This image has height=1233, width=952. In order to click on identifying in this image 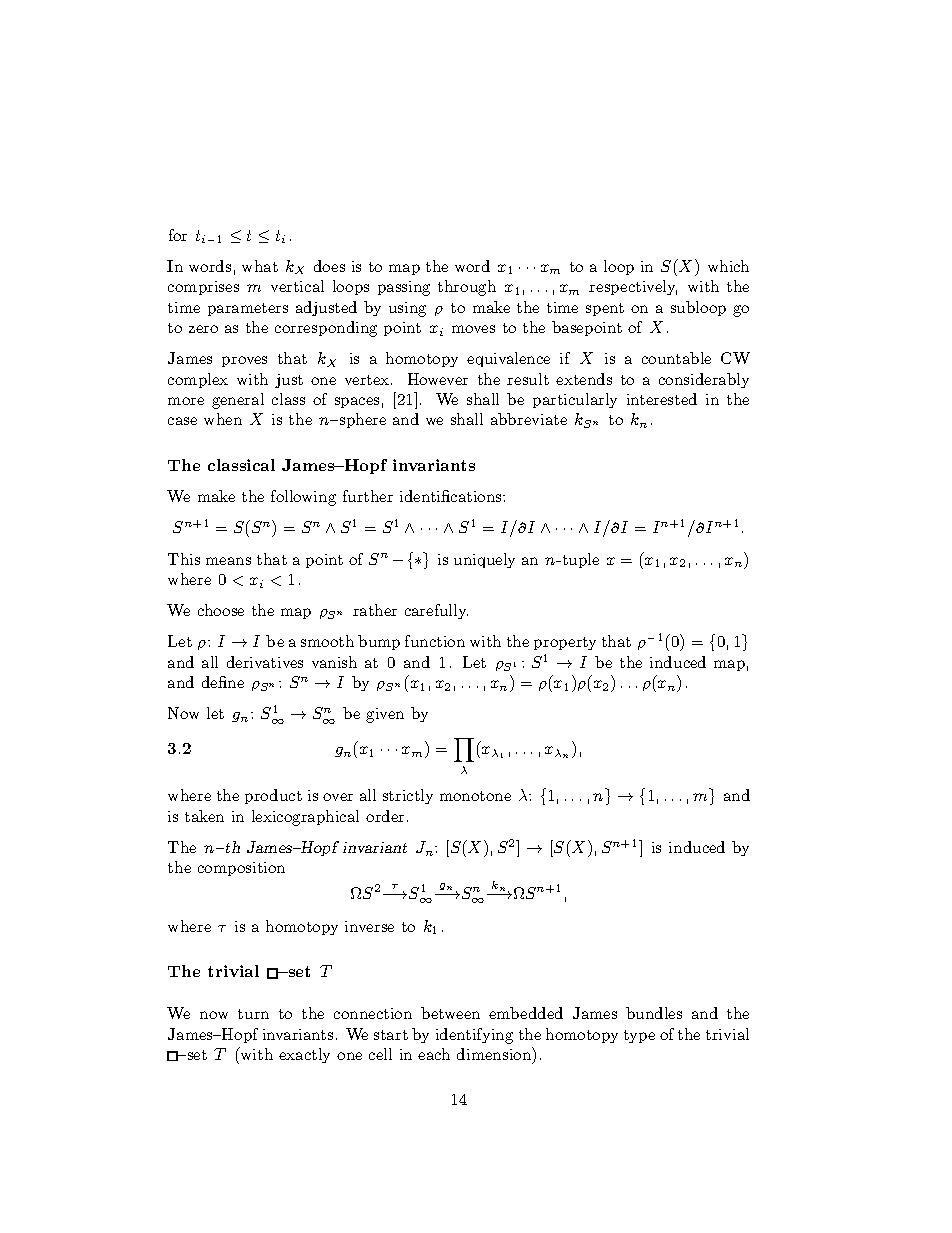, I will do `click(474, 1036)`.
